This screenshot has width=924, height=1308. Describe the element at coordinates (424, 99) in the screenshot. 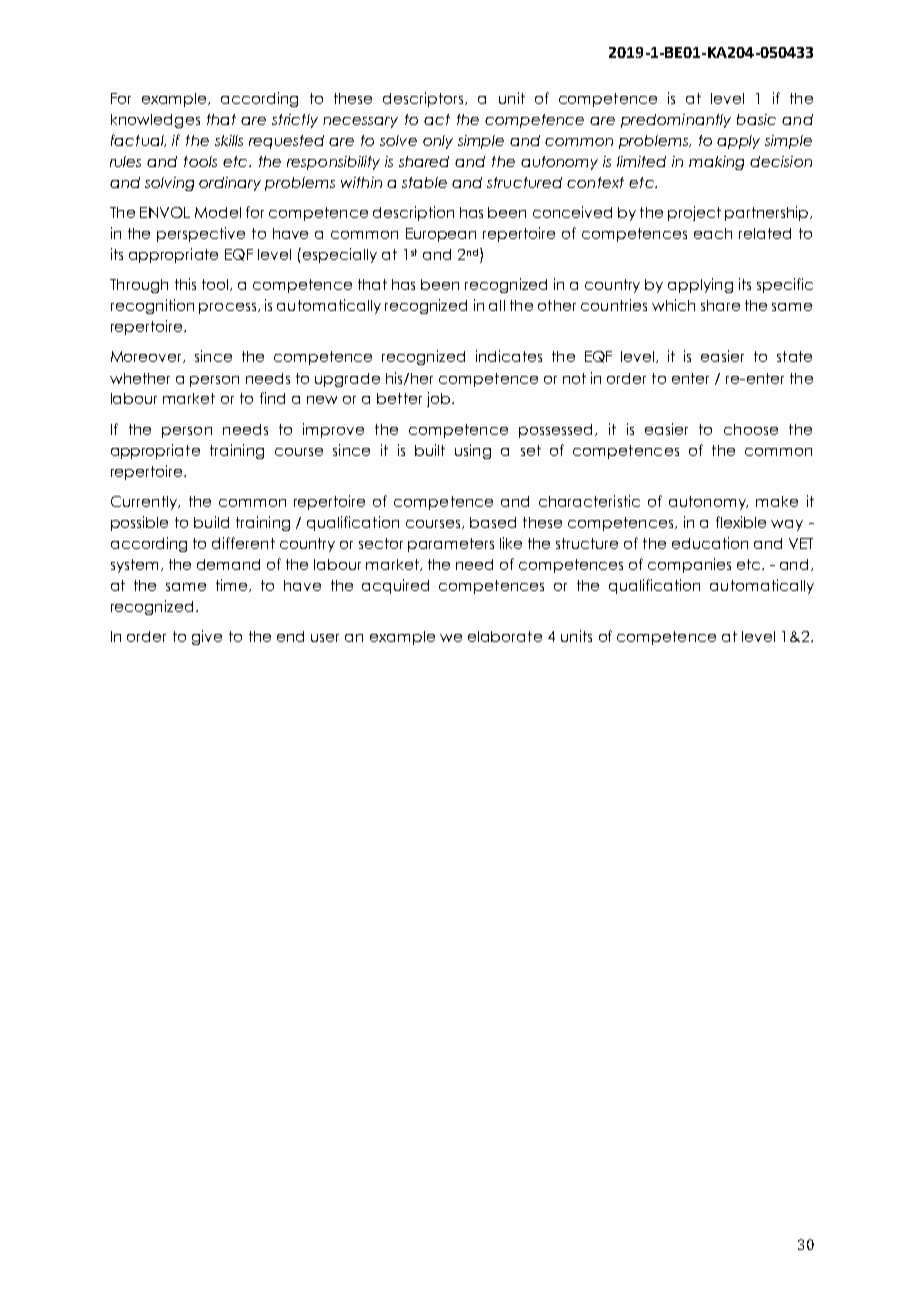

I see `descriptors` at that location.
